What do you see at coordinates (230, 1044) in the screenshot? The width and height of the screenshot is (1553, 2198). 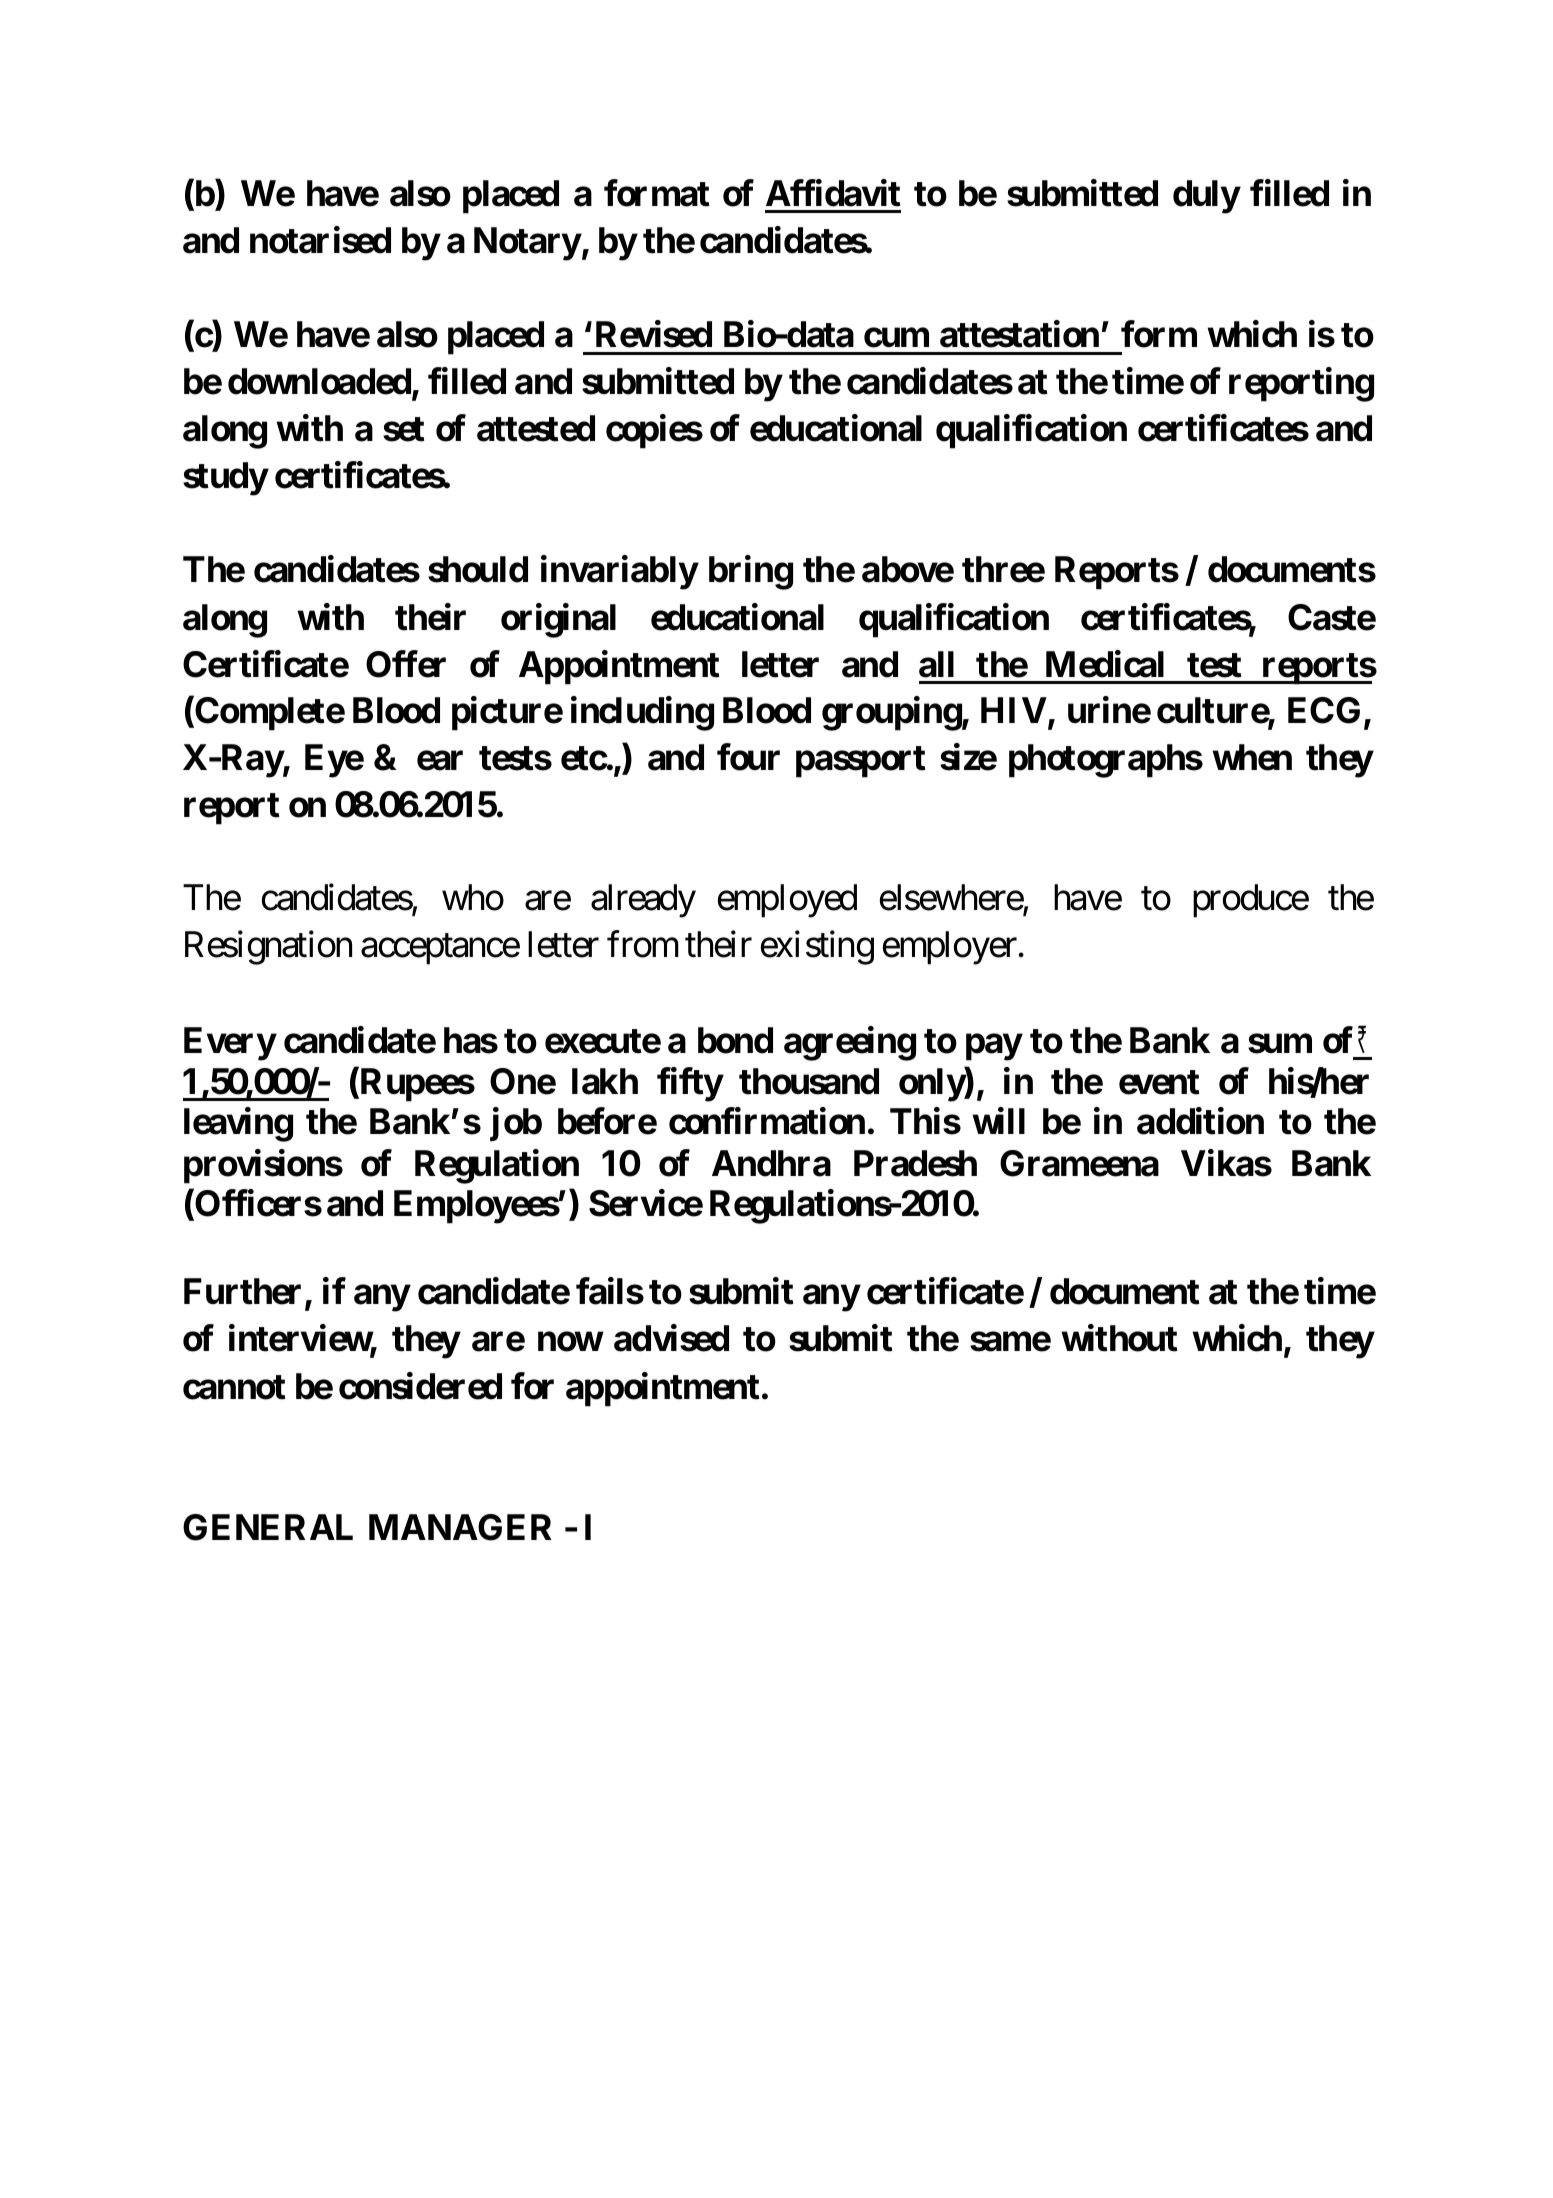 I see `Every` at bounding box center [230, 1044].
